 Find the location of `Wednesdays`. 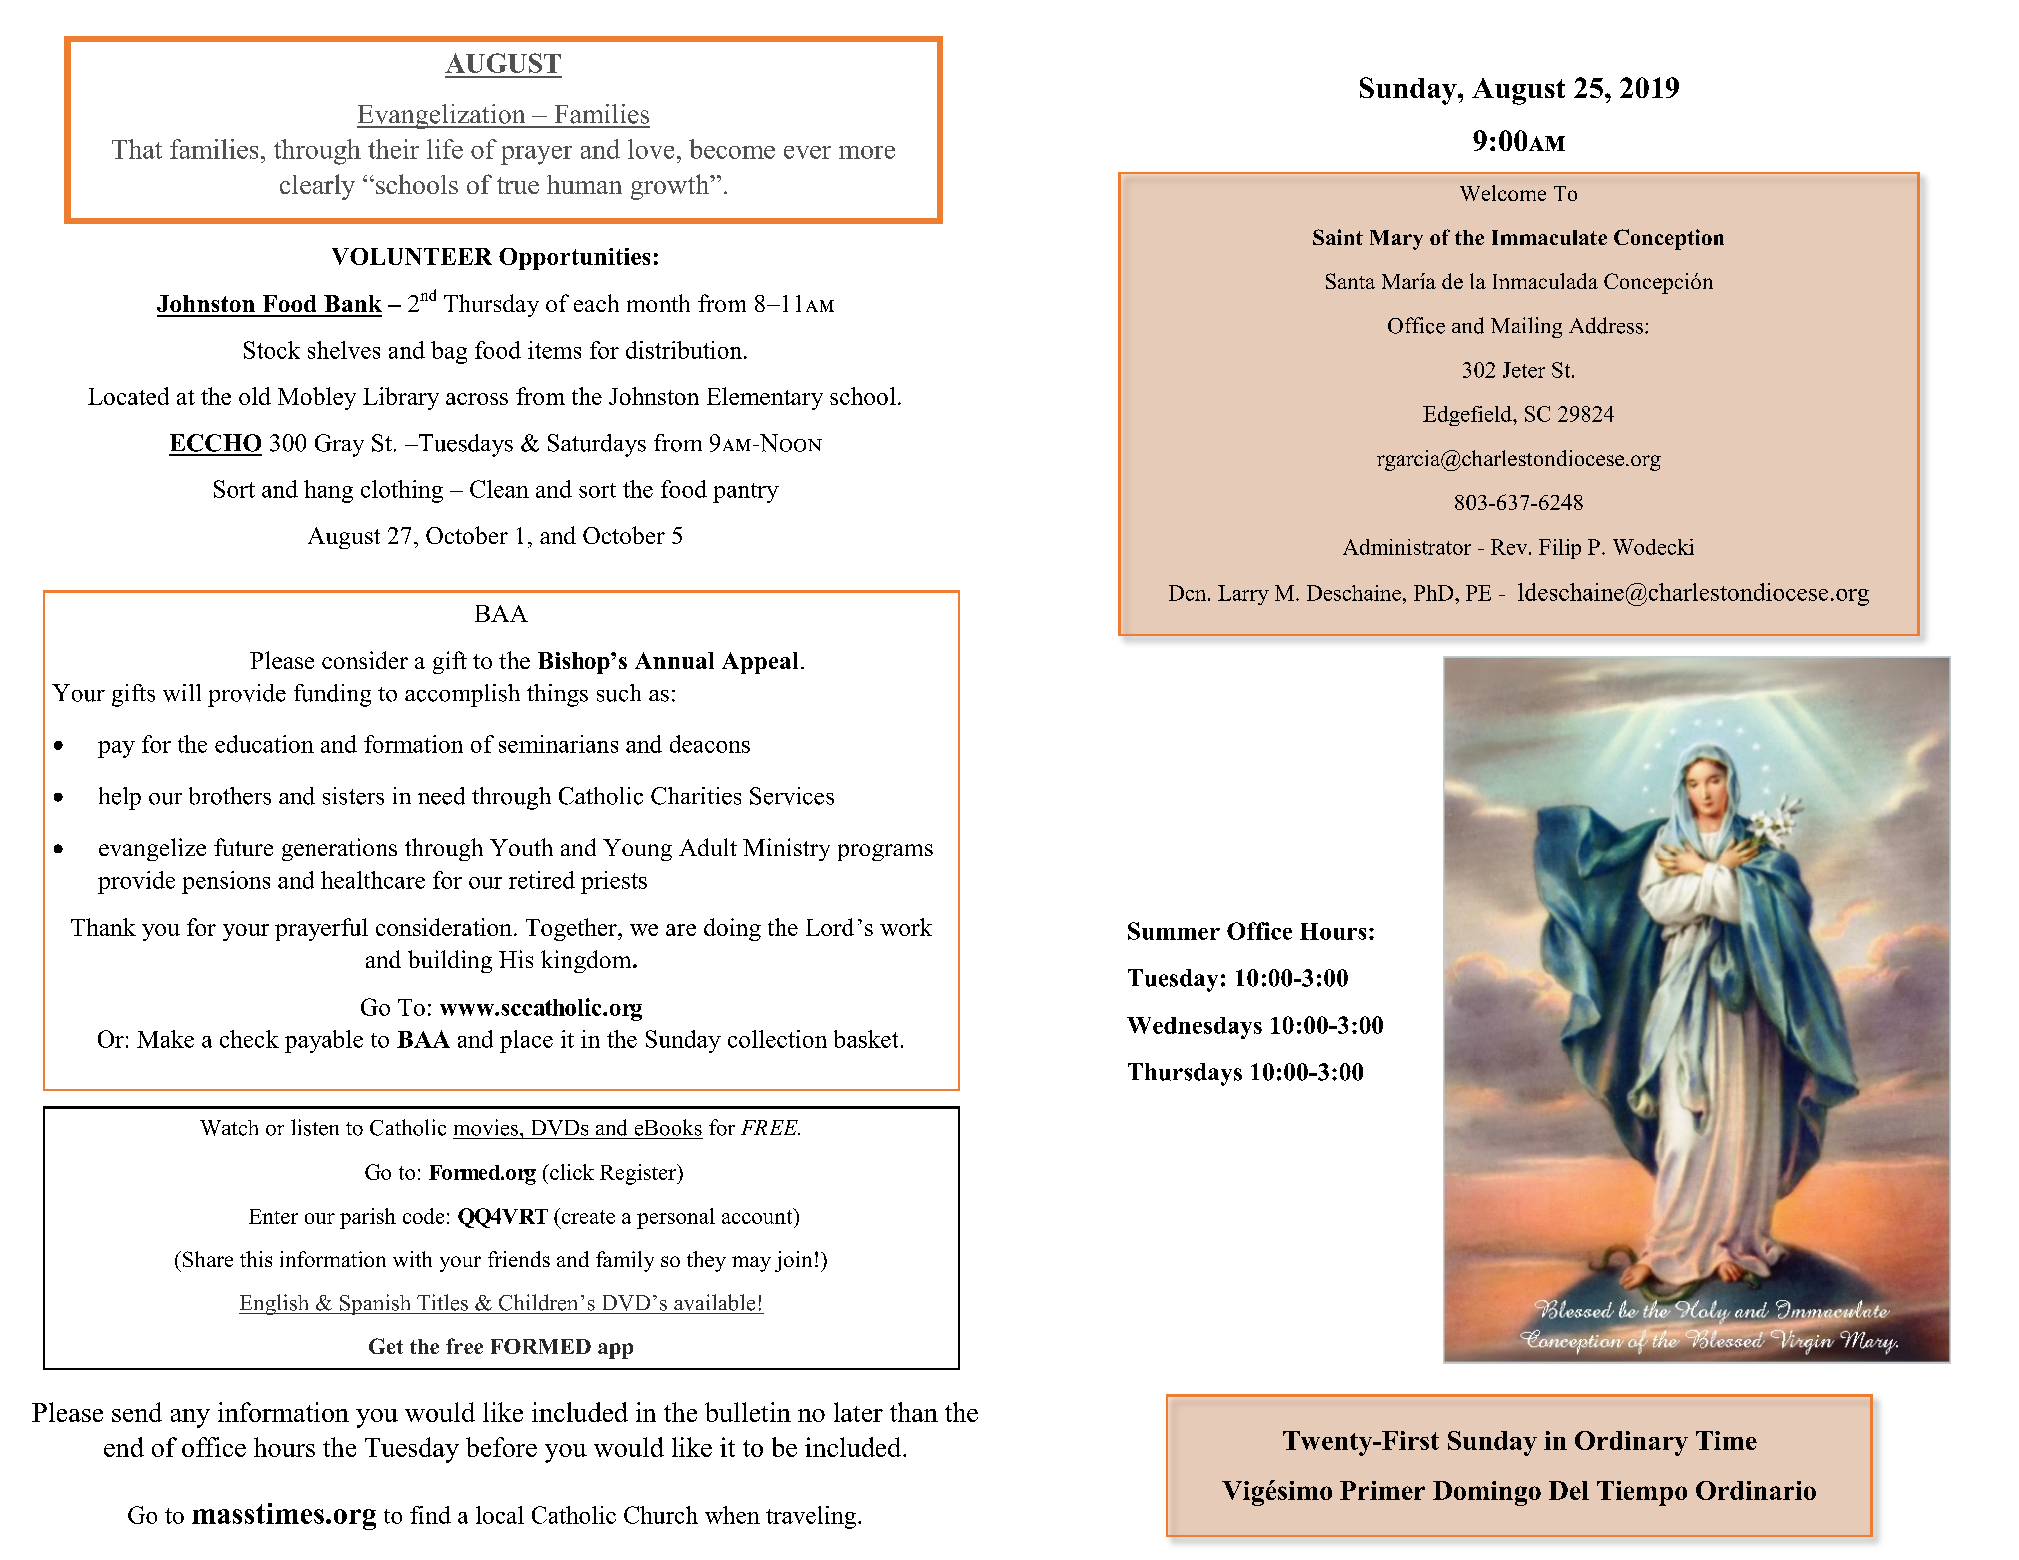

Wednesdays is located at coordinates (1194, 1028).
